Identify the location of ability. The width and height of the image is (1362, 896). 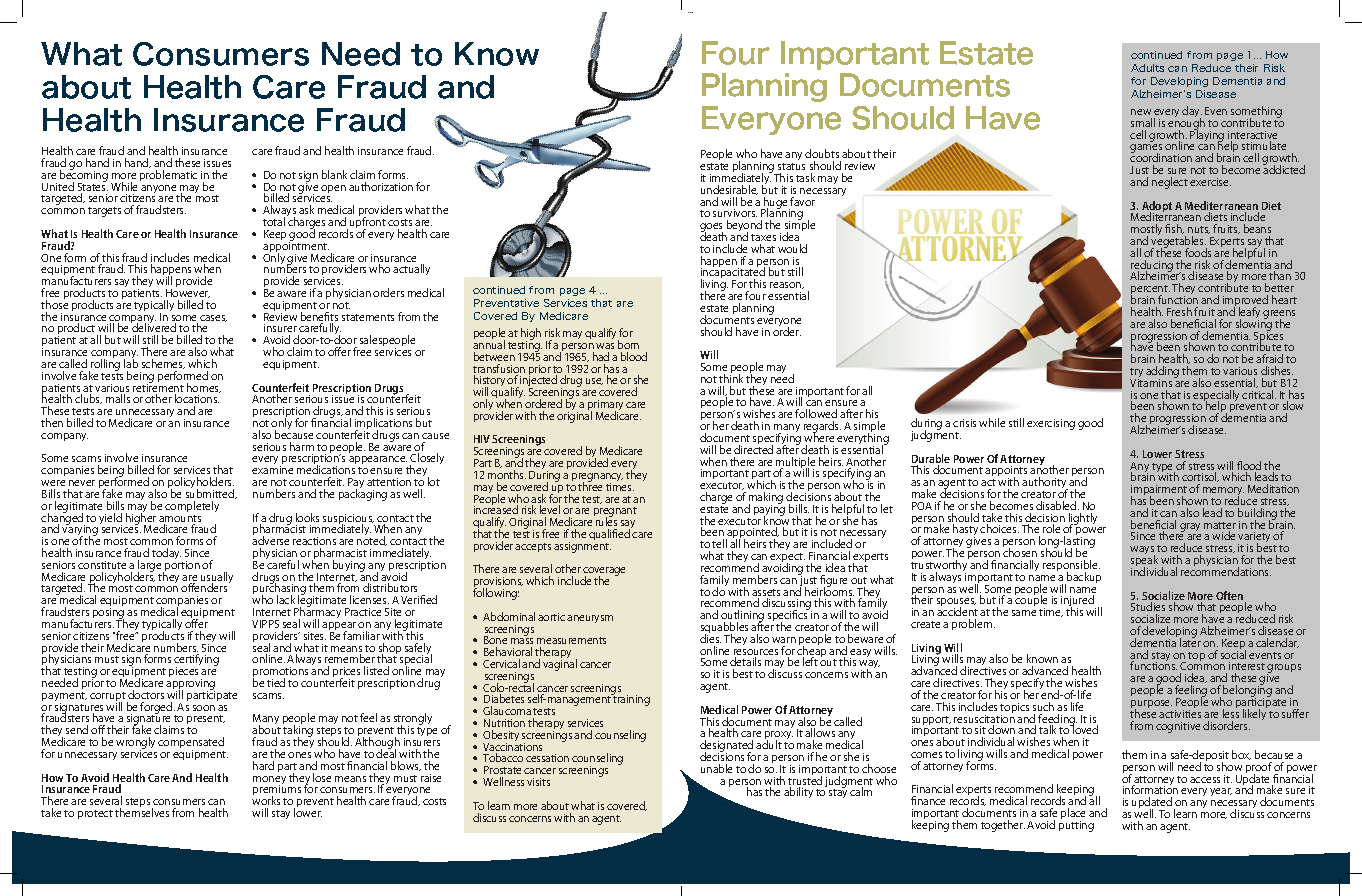
(798, 792).
